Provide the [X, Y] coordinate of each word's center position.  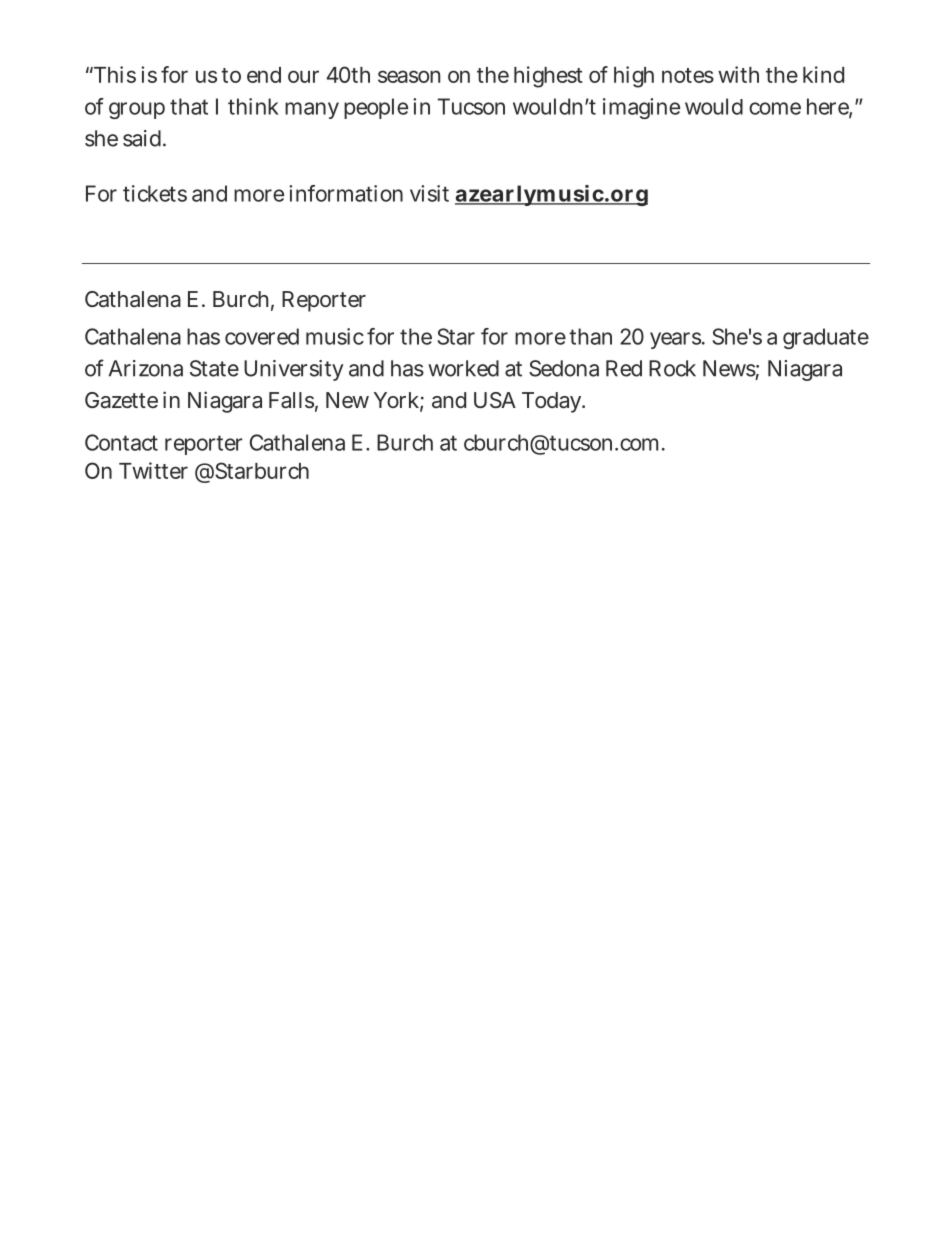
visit [429, 193]
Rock [672, 368]
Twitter [153, 470]
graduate [826, 338]
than [590, 336]
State [214, 368]
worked [463, 368]
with [738, 74]
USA [495, 400]
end [264, 75]
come [775, 108]
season [409, 76]
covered [262, 336]
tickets [155, 193]
